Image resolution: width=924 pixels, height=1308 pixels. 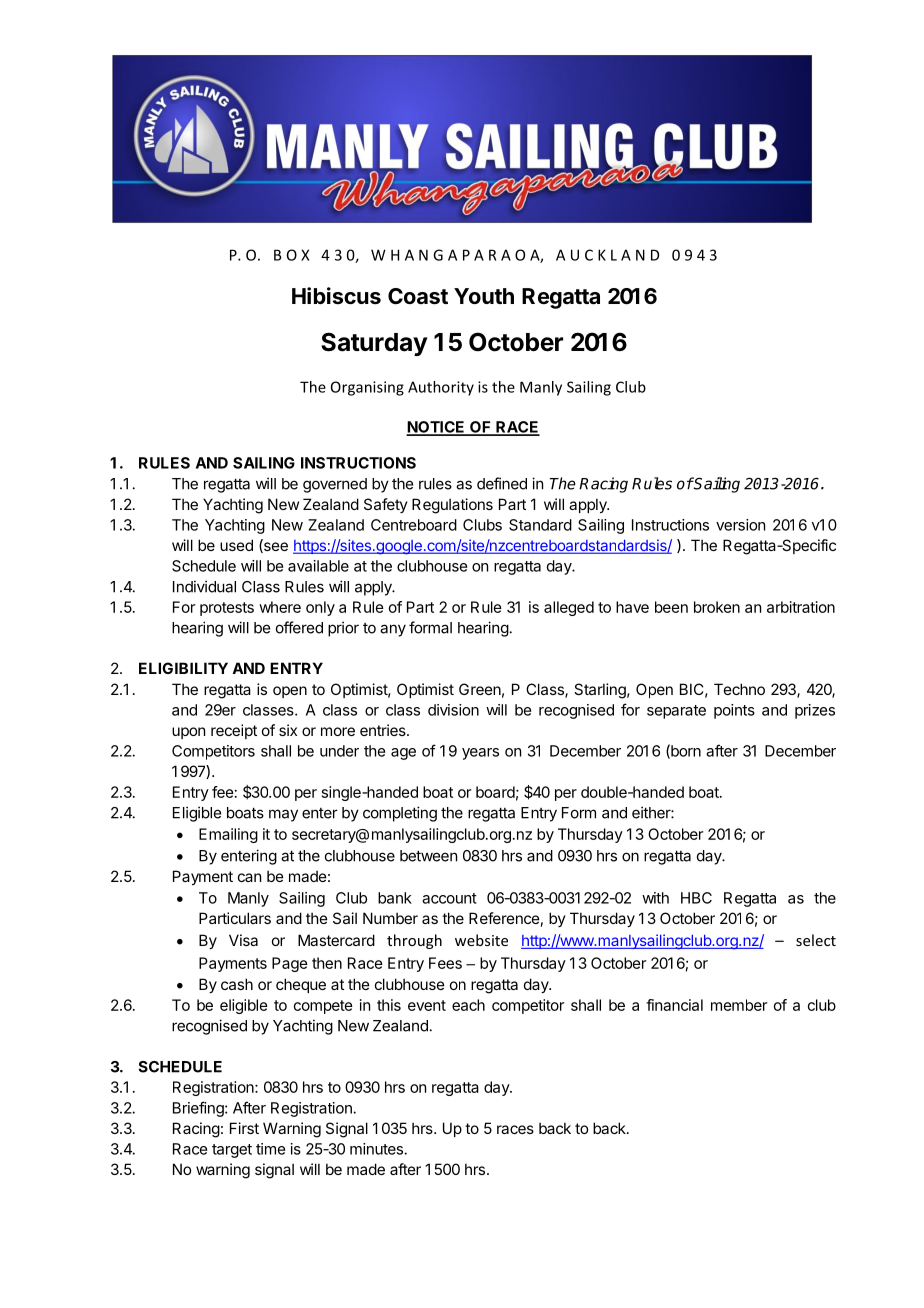 What do you see at coordinates (484, 296) in the screenshot?
I see `Youth` at bounding box center [484, 296].
